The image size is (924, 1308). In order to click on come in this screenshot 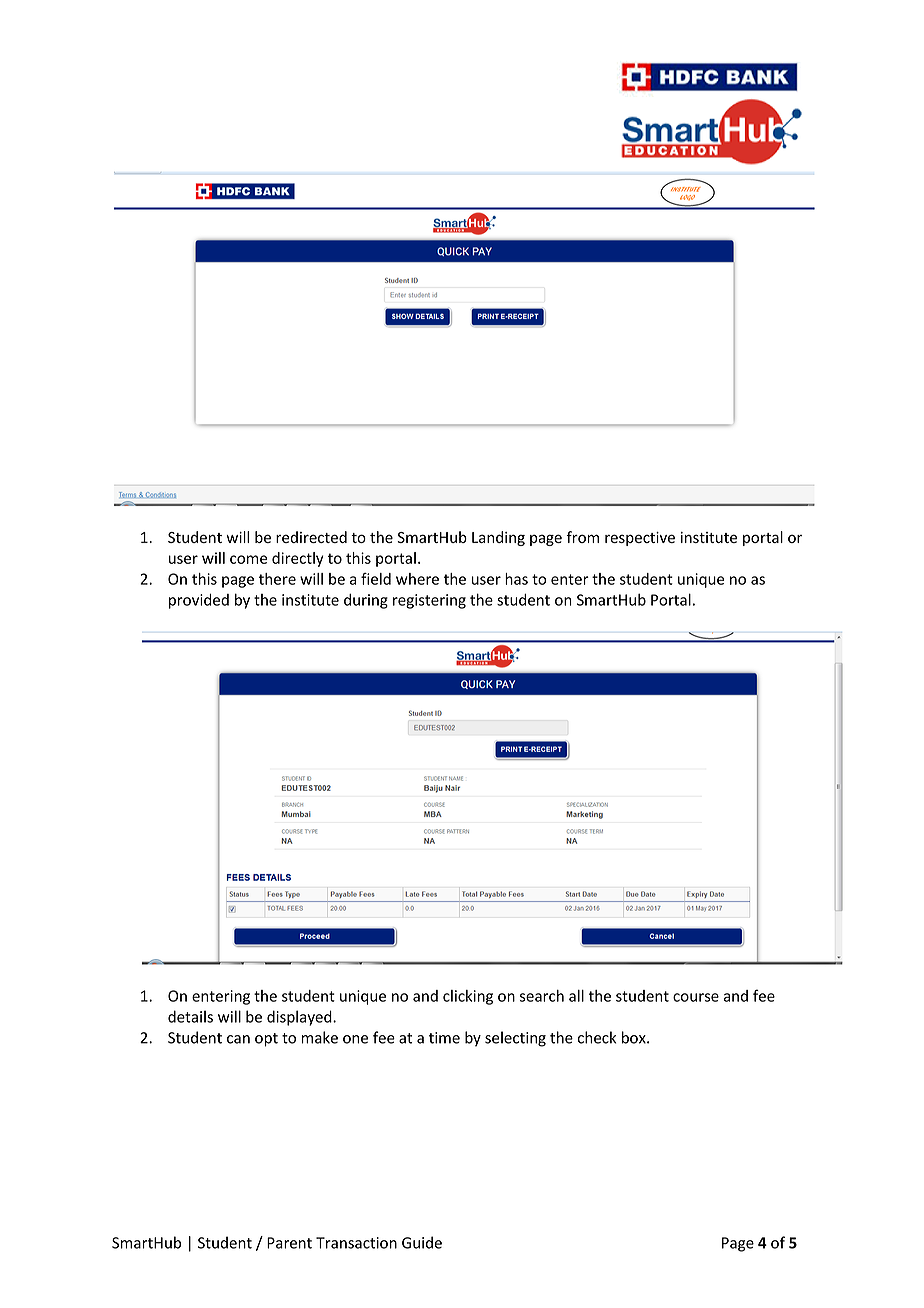, I will do `click(248, 559)`.
